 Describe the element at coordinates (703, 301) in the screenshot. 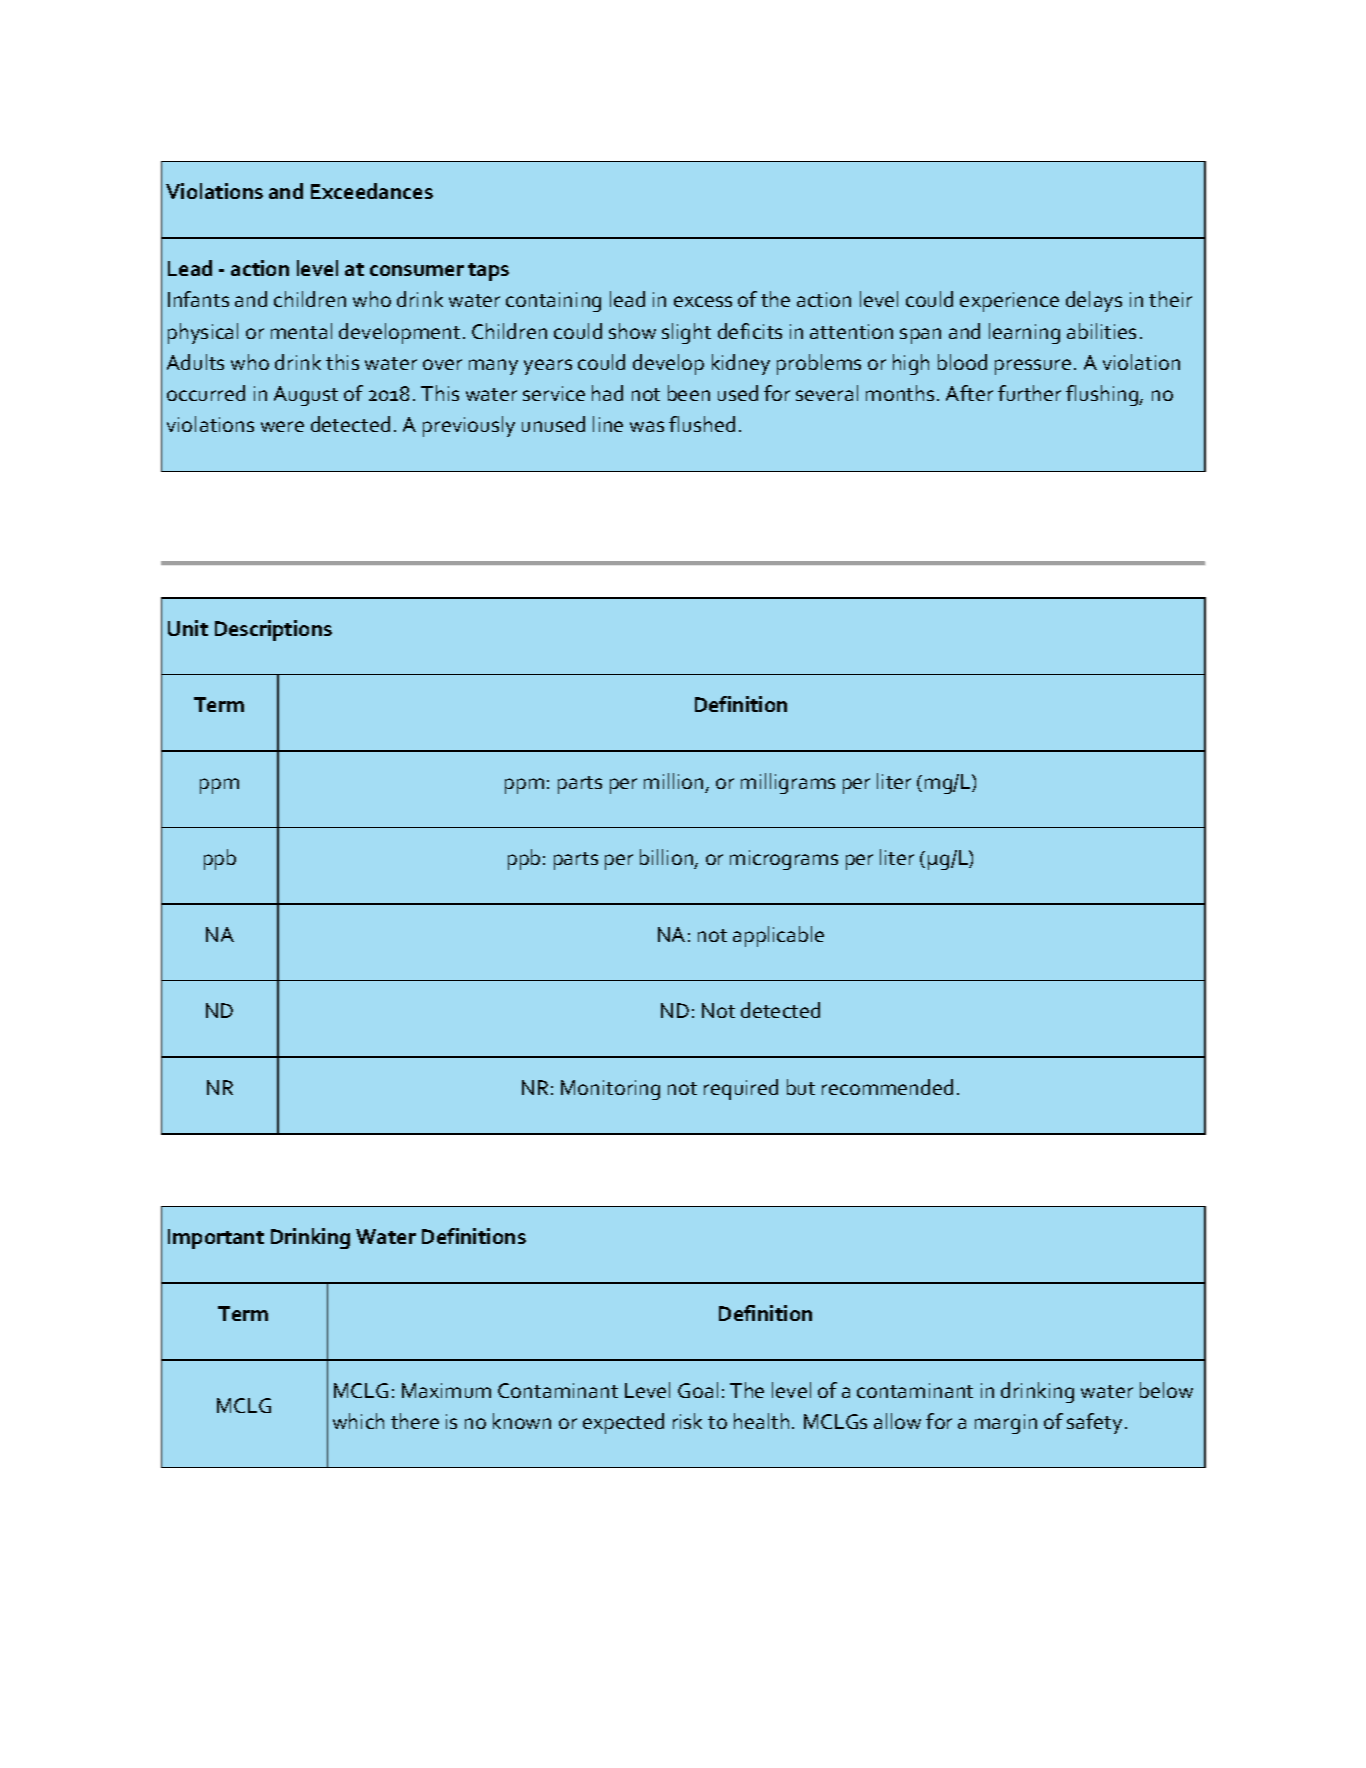

I see `excess` at that location.
